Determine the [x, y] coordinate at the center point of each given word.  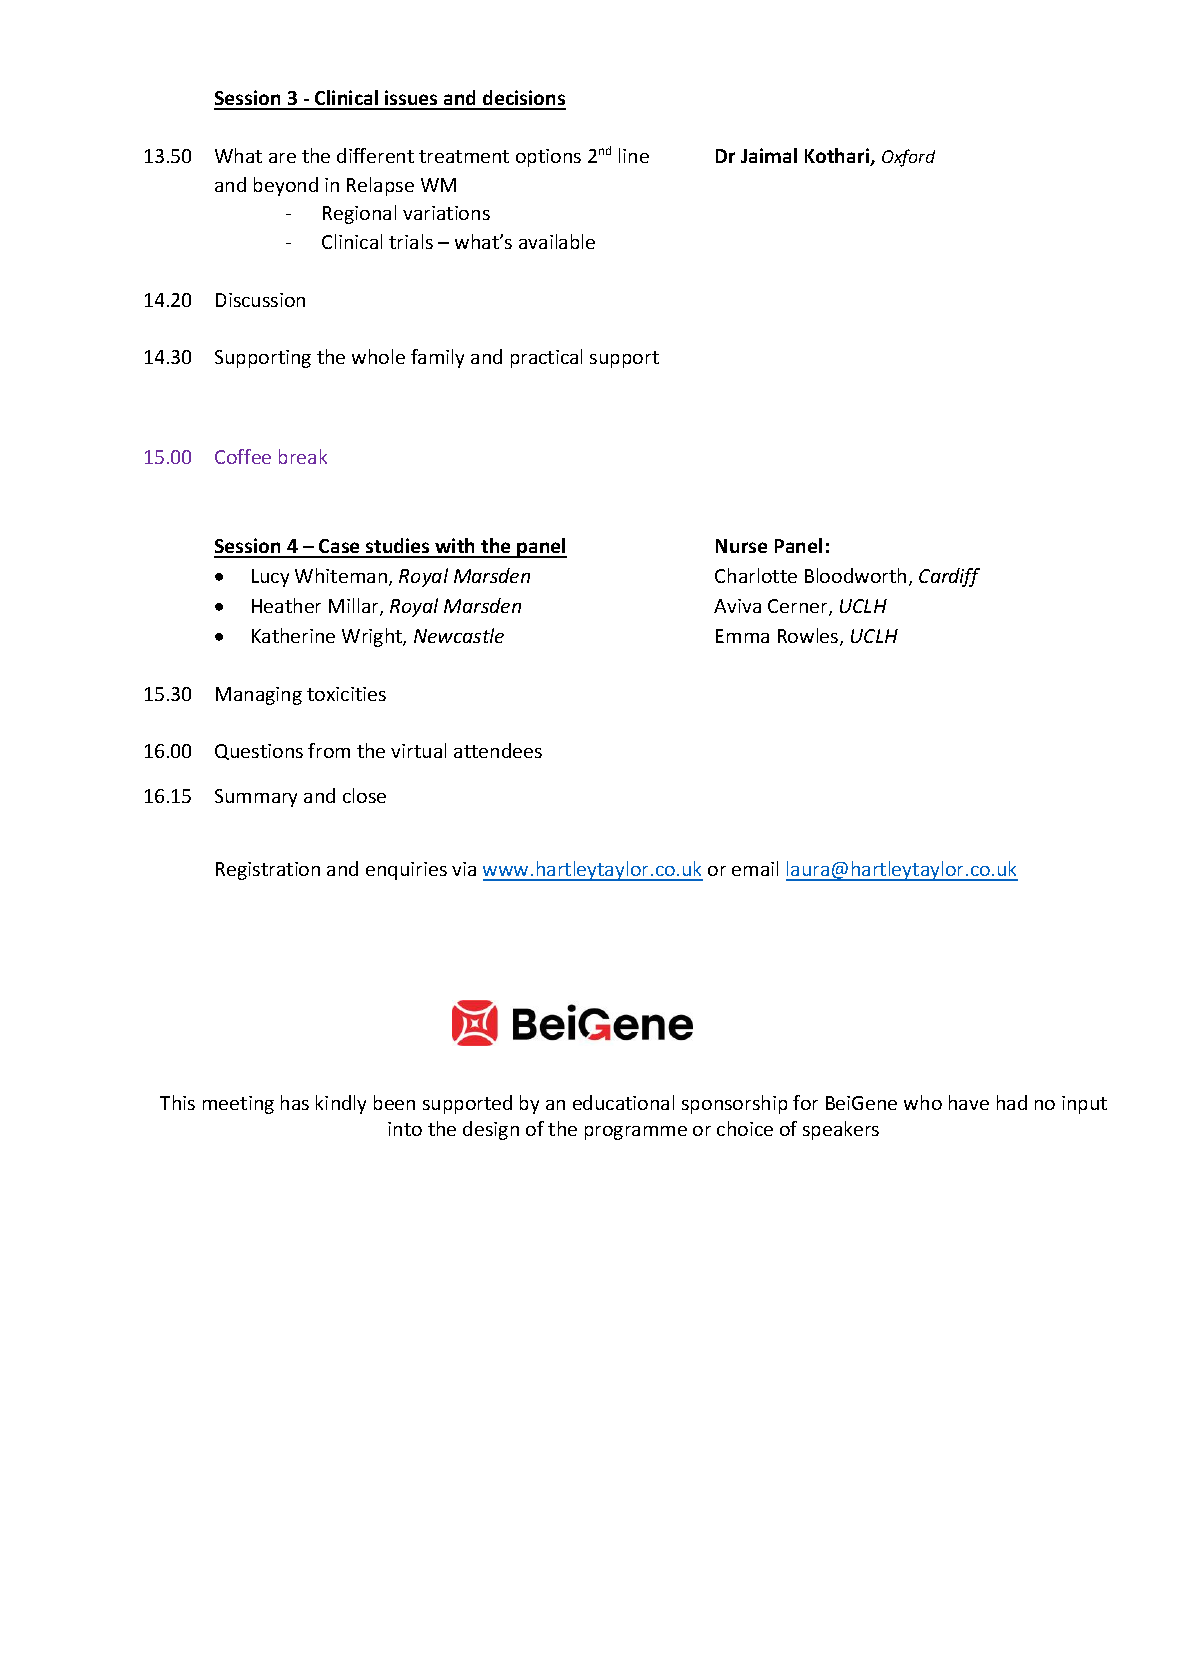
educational [623, 1102]
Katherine [293, 635]
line [634, 155]
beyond [286, 186]
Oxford [908, 158]
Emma [742, 636]
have [969, 1102]
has [295, 1102]
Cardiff [949, 577]
